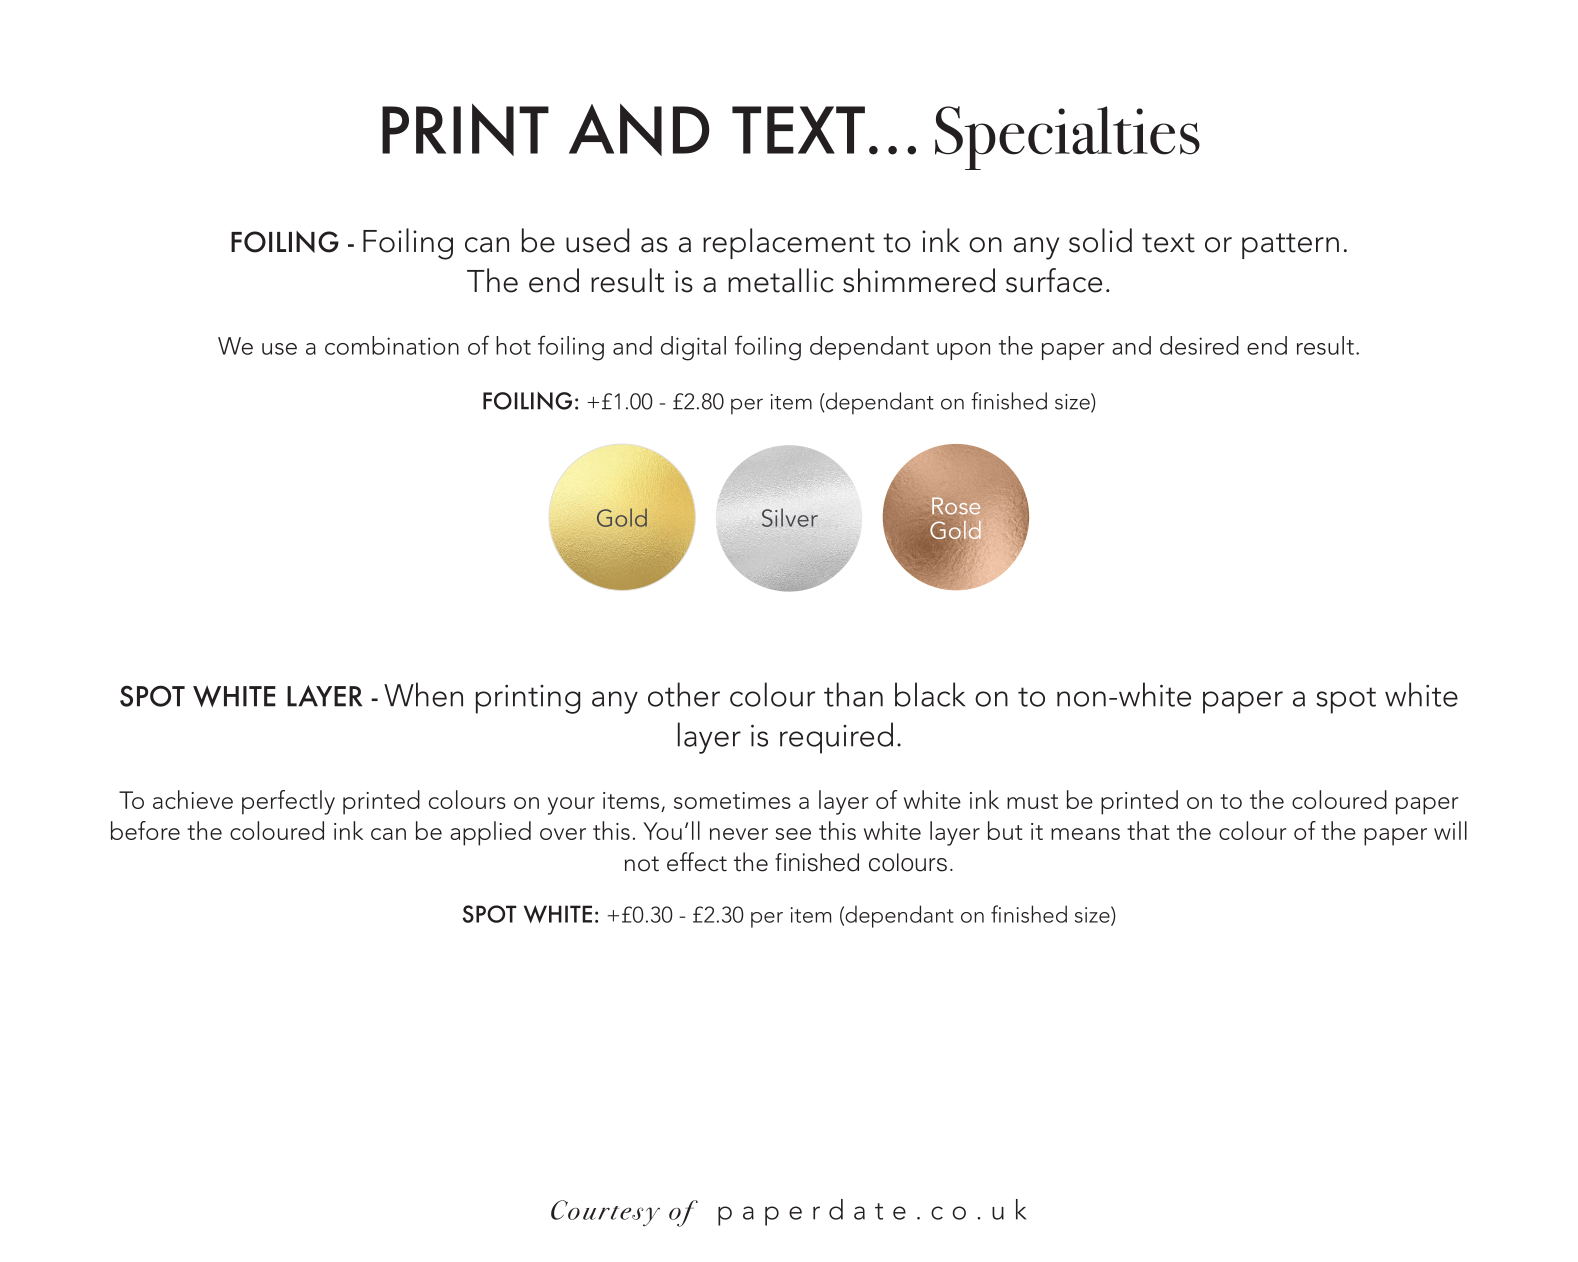 The image size is (1578, 1262). What do you see at coordinates (930, 694) in the page?
I see `black` at bounding box center [930, 694].
